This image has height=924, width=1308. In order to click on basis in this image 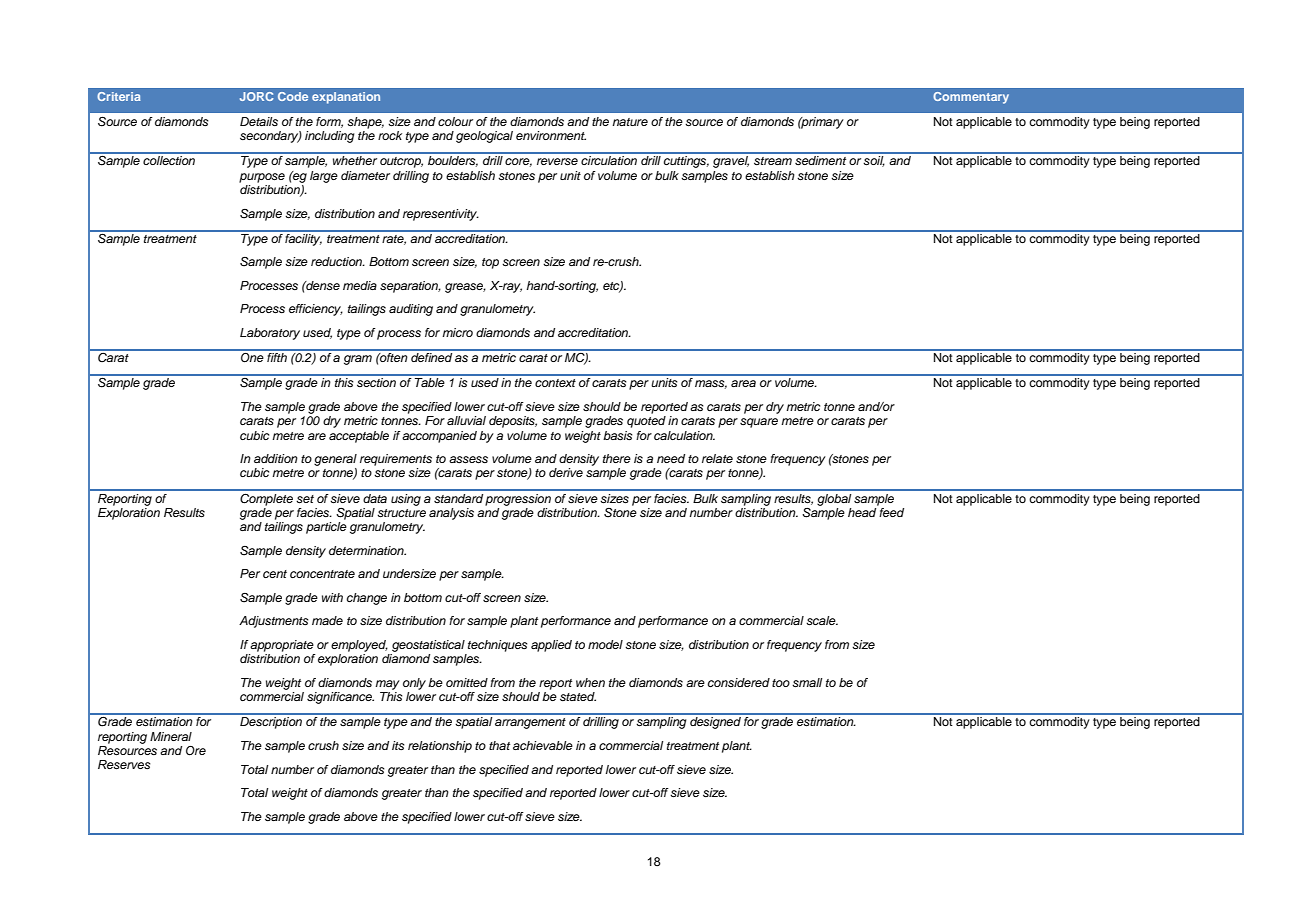, I will do `click(618, 435)`.
